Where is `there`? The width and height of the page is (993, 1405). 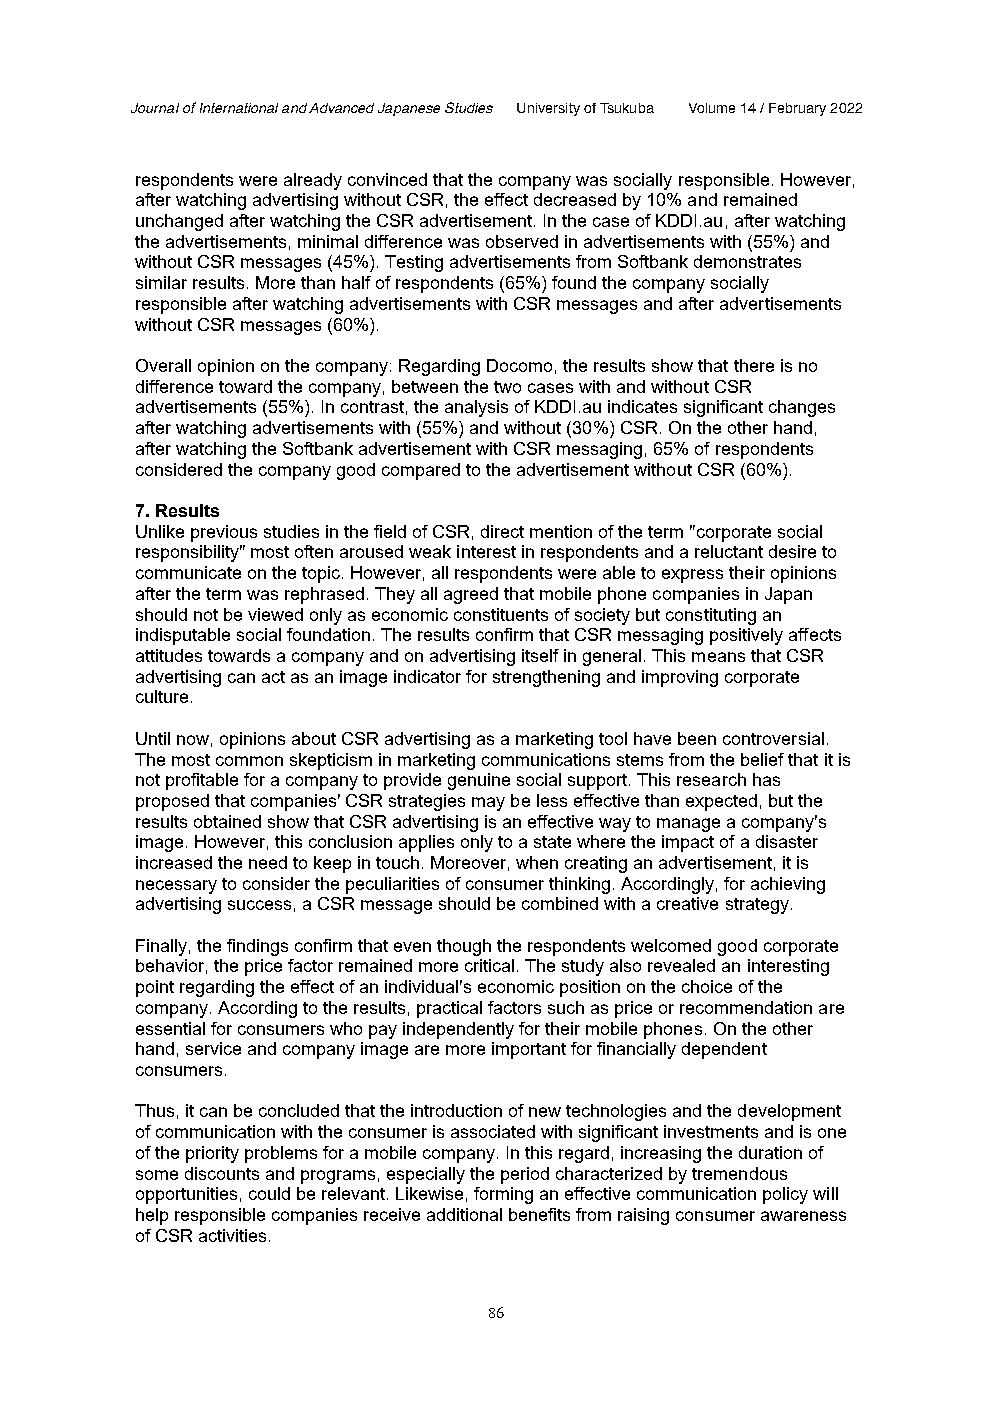 there is located at coordinates (754, 365).
